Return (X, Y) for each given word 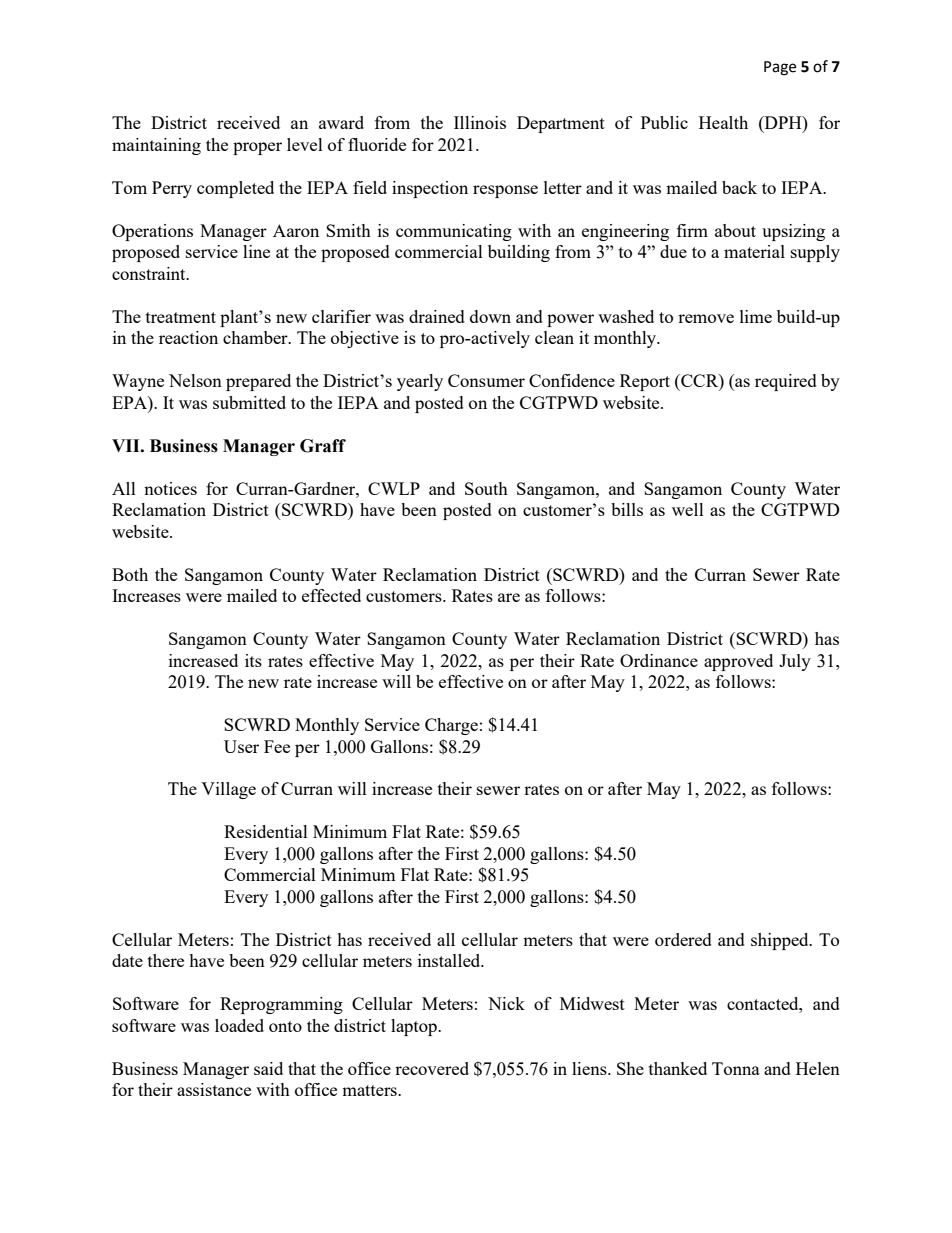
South (486, 488)
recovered (432, 1068)
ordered (683, 939)
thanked (678, 1068)
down (490, 316)
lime (756, 316)
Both (130, 574)
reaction (188, 337)
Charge (451, 726)
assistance (214, 1089)
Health (723, 122)
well (688, 509)
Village (228, 790)
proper (257, 148)
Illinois (480, 122)
